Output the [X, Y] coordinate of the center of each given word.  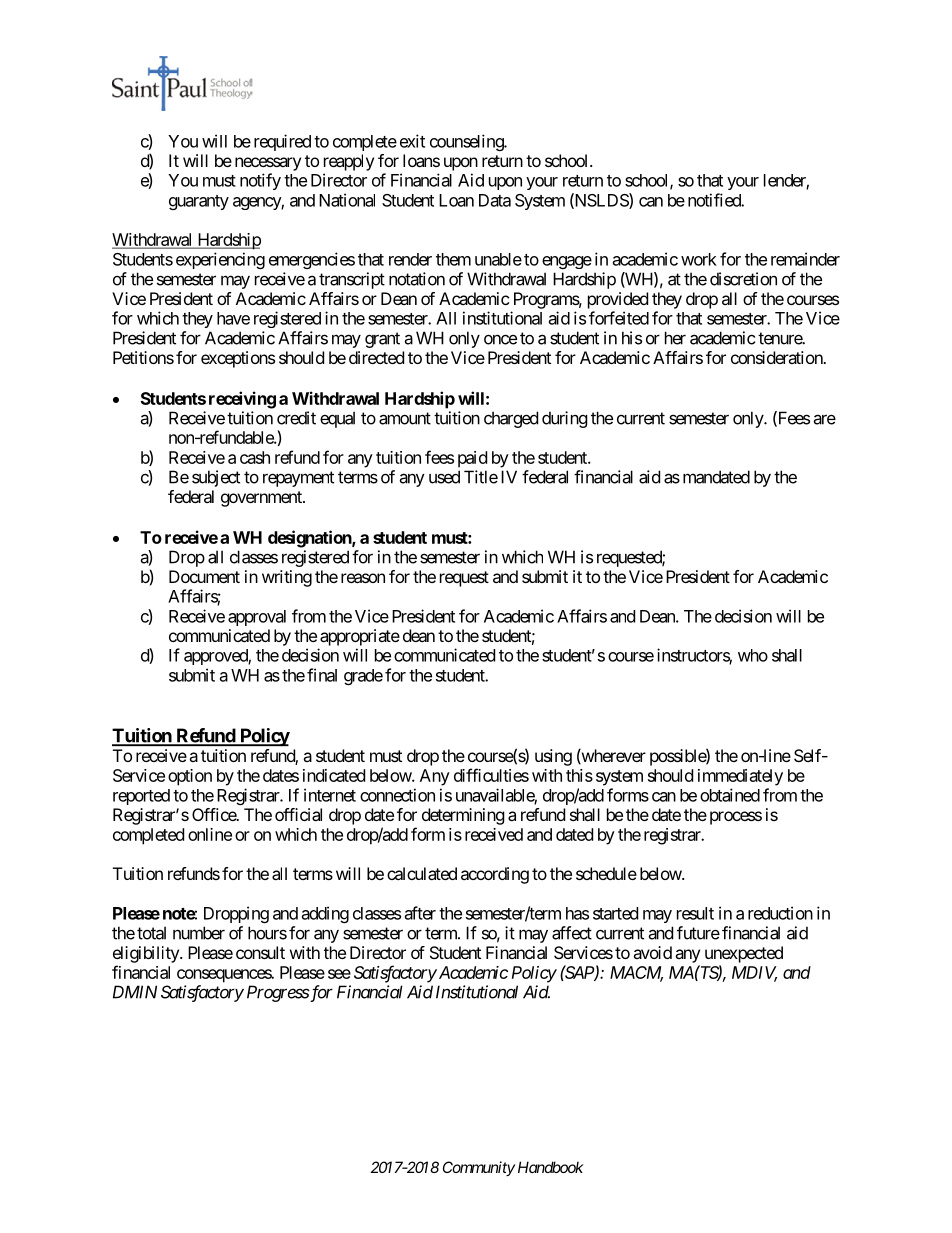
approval [257, 618]
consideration [777, 357]
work [699, 259]
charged [511, 419]
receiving [242, 400]
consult [260, 952]
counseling [467, 142]
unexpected [744, 954]
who [753, 655]
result [695, 913]
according [495, 875]
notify [260, 181]
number [199, 933]
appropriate [360, 637]
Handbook [551, 1167]
